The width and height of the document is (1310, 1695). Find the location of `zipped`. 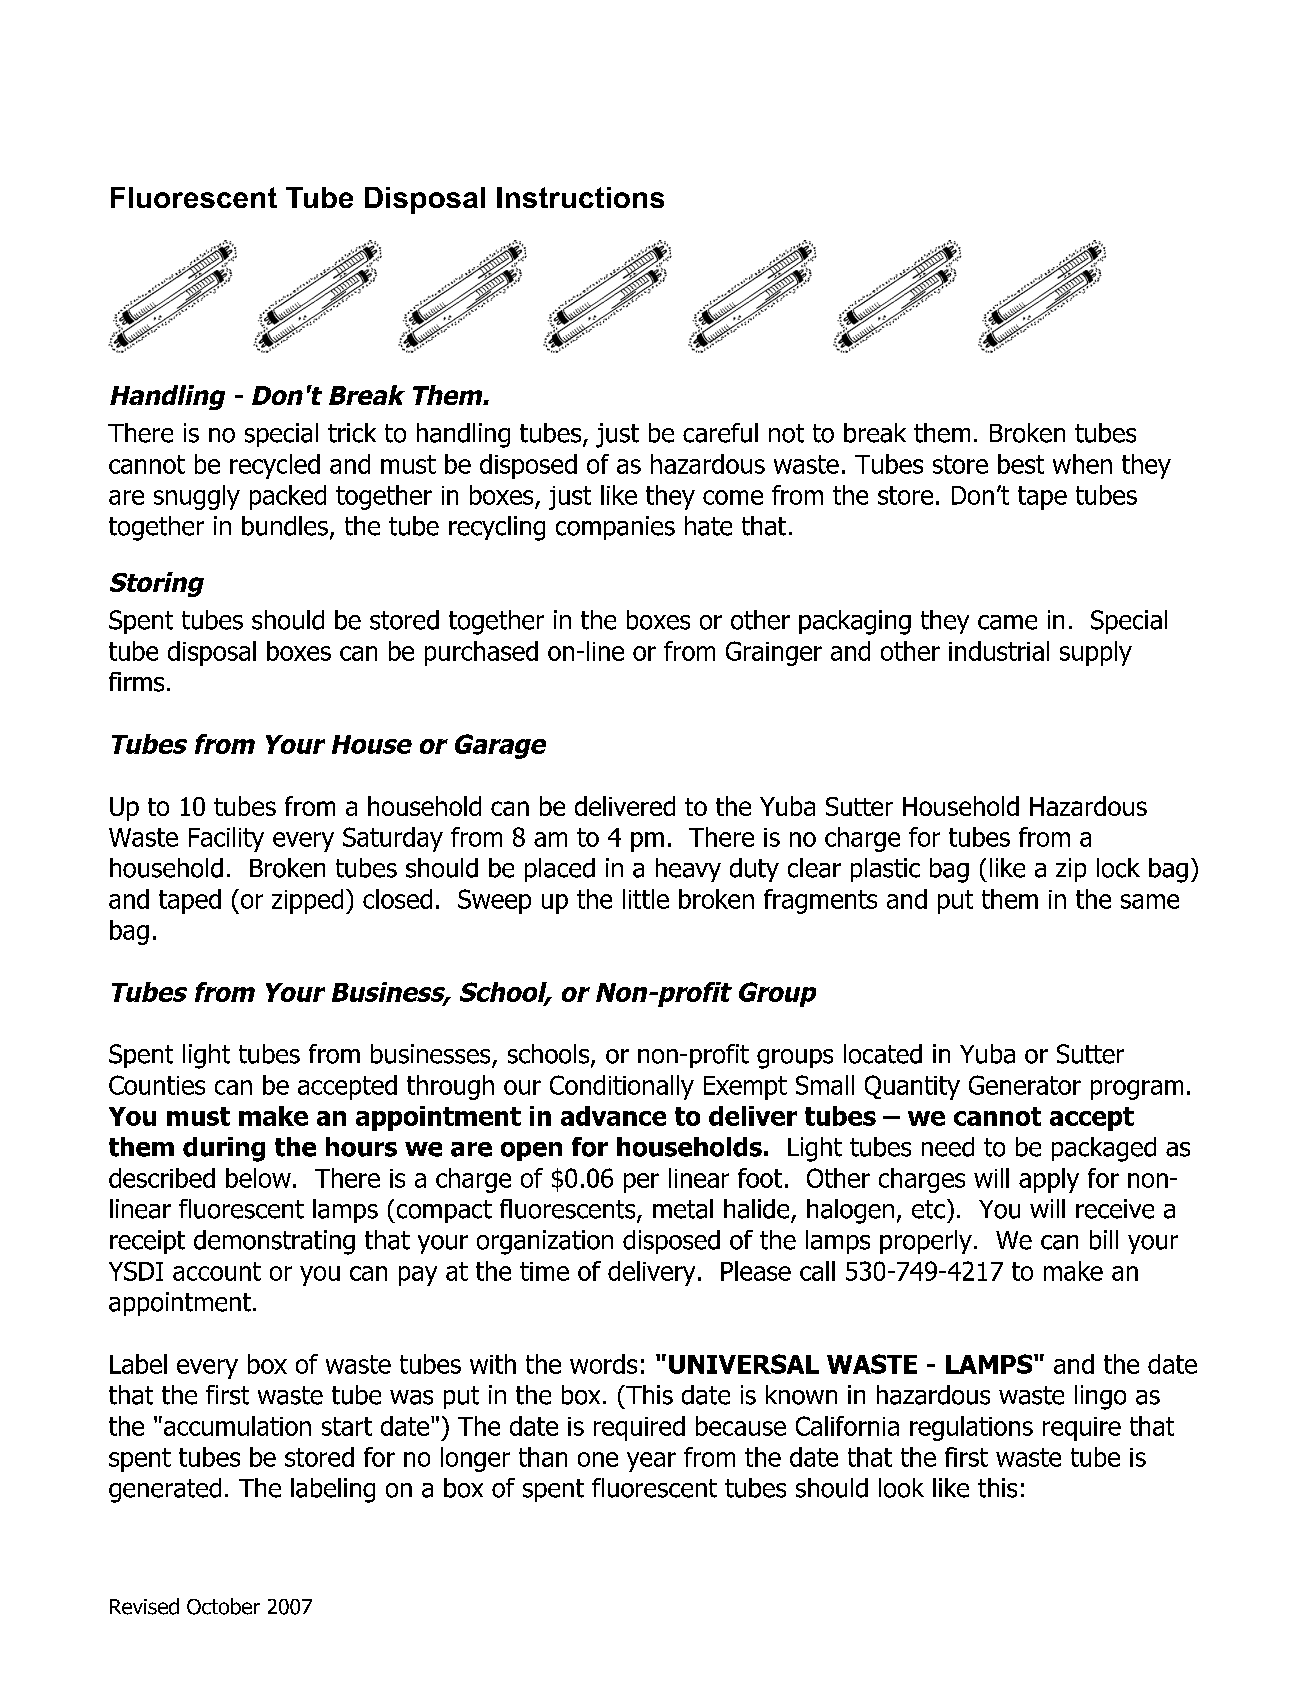

zipped is located at coordinates (307, 901).
